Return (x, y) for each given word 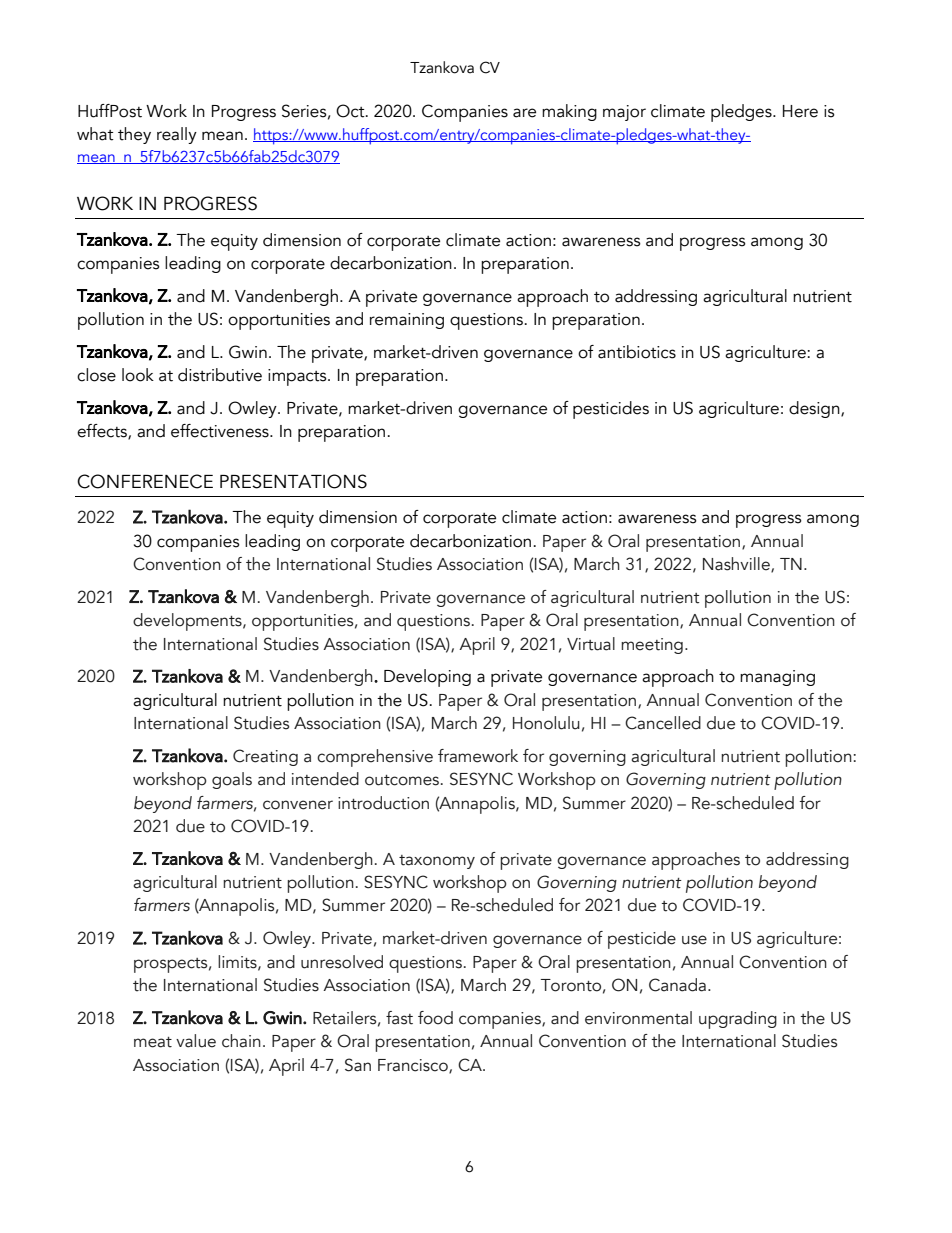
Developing (427, 678)
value (196, 1041)
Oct (351, 111)
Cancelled (663, 723)
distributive (220, 375)
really (177, 135)
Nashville (737, 565)
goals (232, 780)
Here (800, 111)
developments (188, 622)
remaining (407, 321)
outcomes (403, 780)
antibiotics (637, 352)
